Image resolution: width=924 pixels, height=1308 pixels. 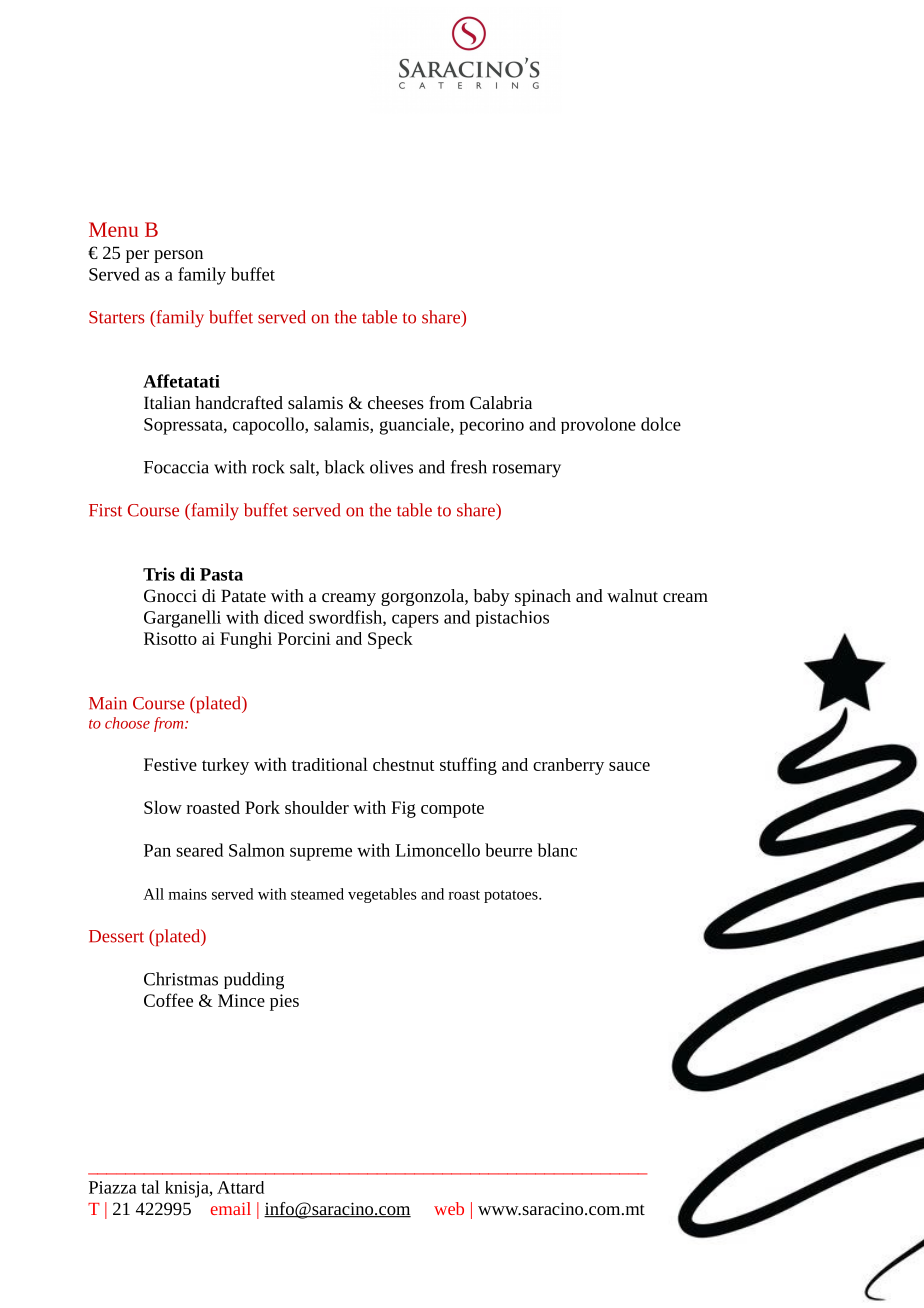 I want to click on web, so click(x=449, y=1208).
